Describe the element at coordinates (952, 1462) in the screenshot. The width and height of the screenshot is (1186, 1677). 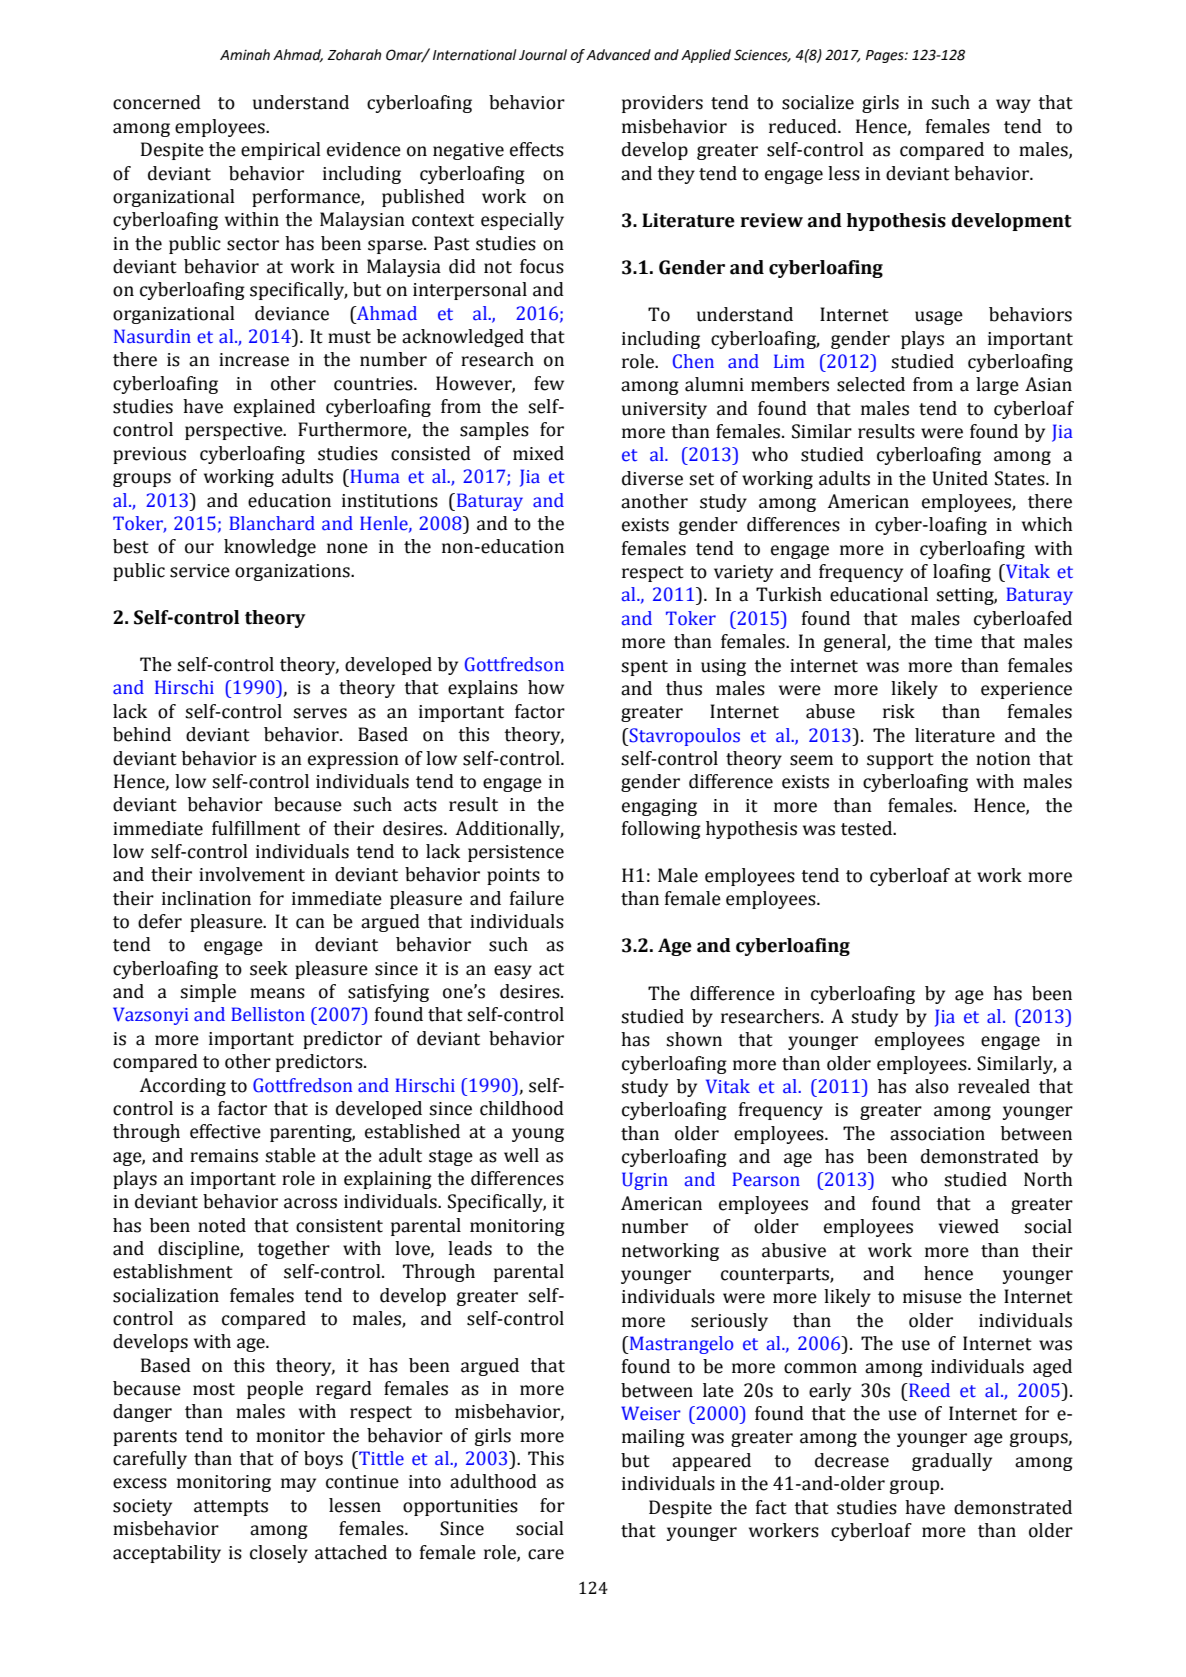
I see `gradually` at that location.
